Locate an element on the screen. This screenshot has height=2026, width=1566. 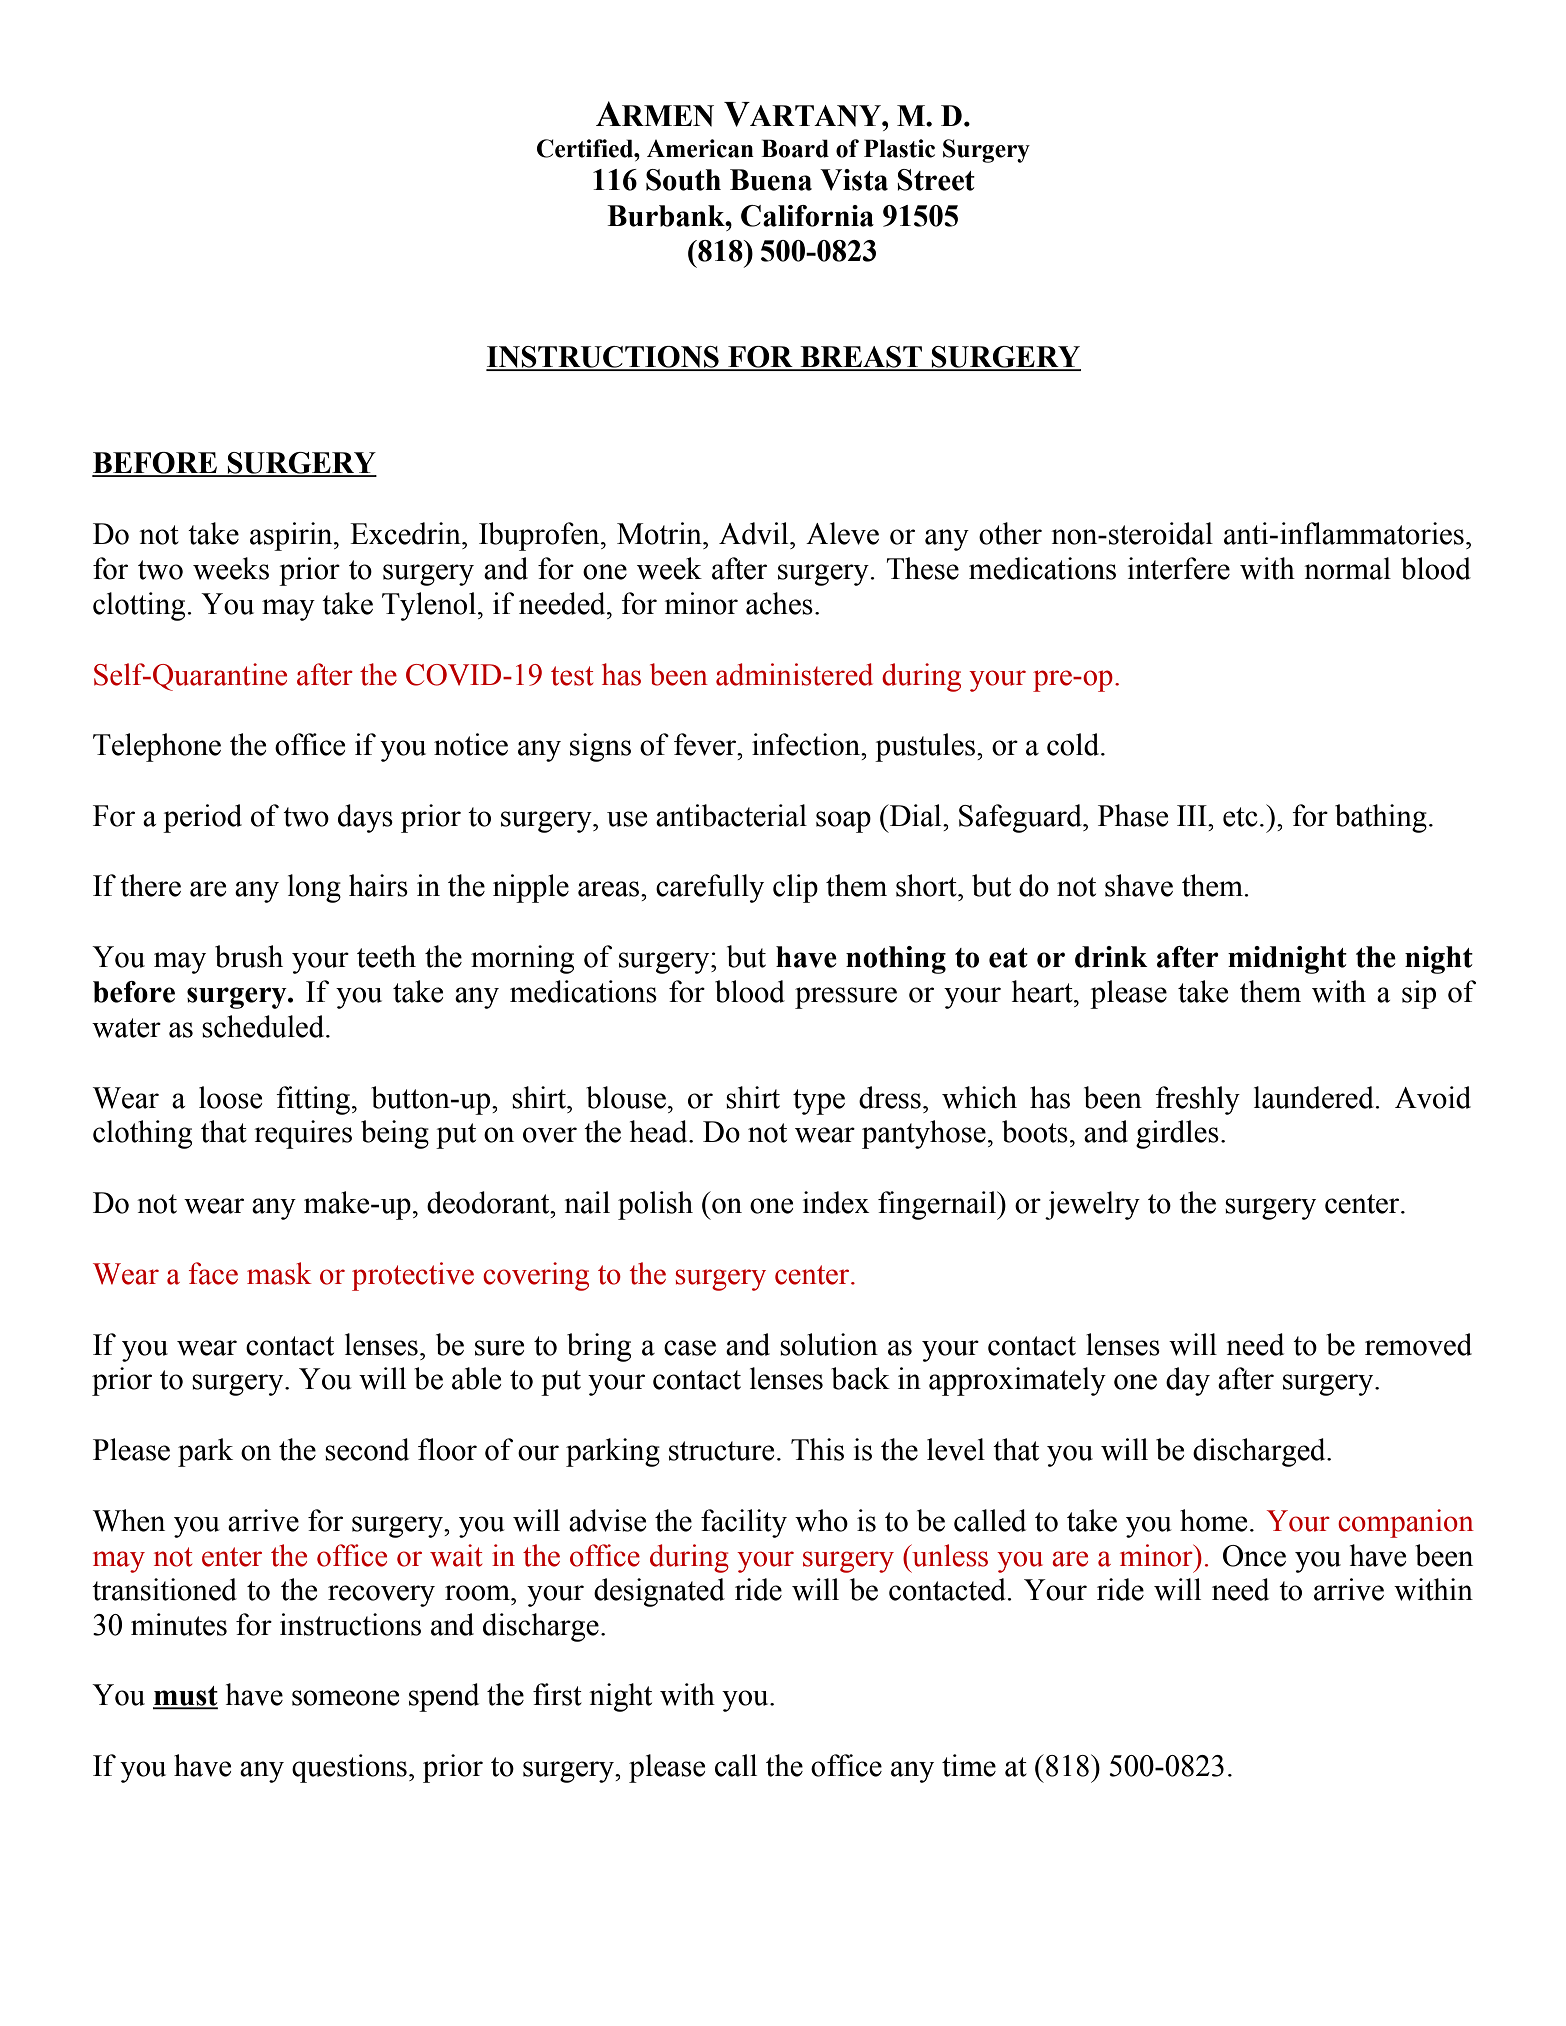
South is located at coordinates (683, 180).
